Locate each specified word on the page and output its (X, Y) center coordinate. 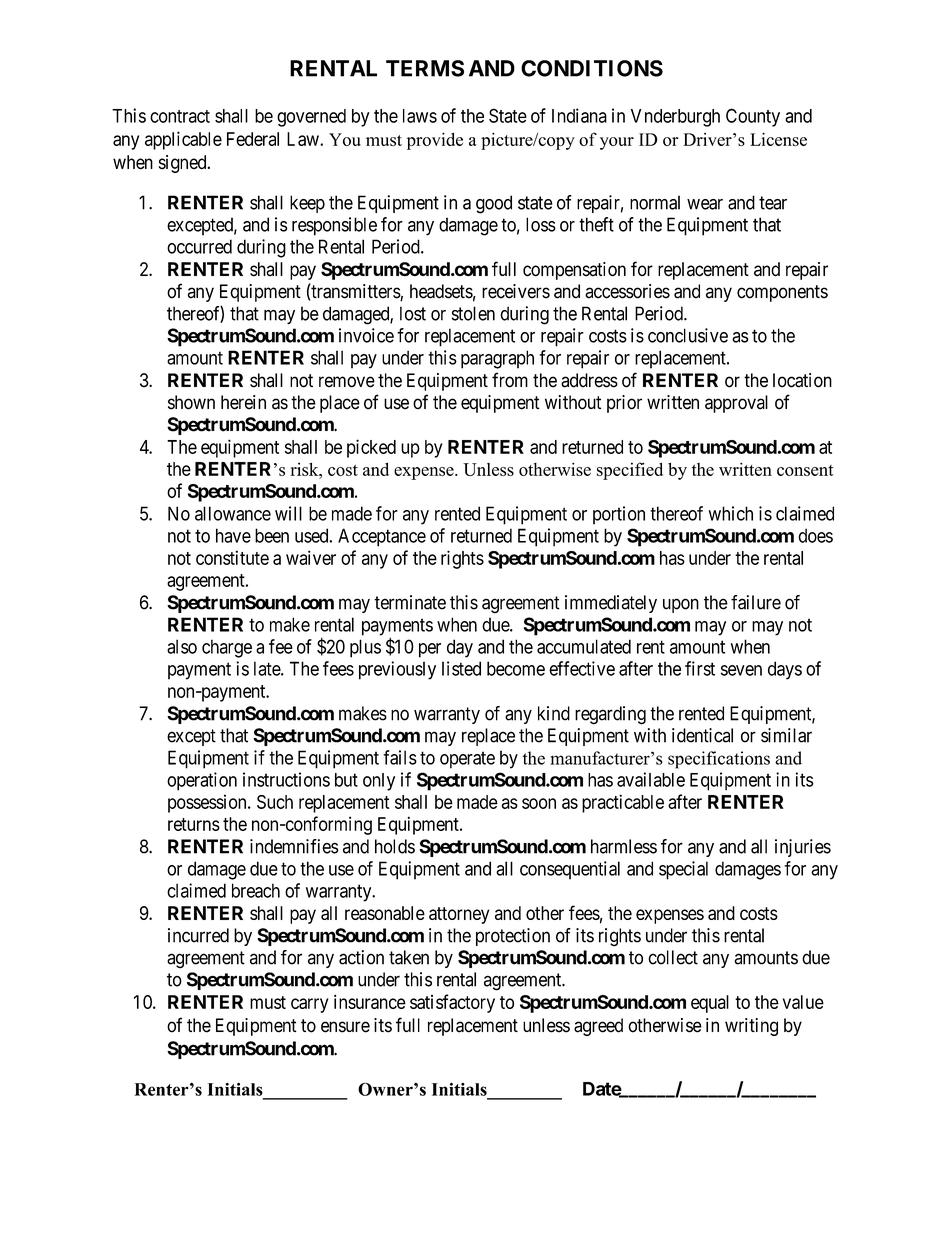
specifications (719, 760)
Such (275, 802)
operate (467, 760)
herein (243, 402)
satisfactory (452, 1003)
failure (756, 602)
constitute (232, 557)
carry (310, 1005)
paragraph (497, 359)
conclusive (688, 335)
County (753, 117)
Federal (253, 139)
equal (710, 1004)
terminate (410, 602)
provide (435, 141)
